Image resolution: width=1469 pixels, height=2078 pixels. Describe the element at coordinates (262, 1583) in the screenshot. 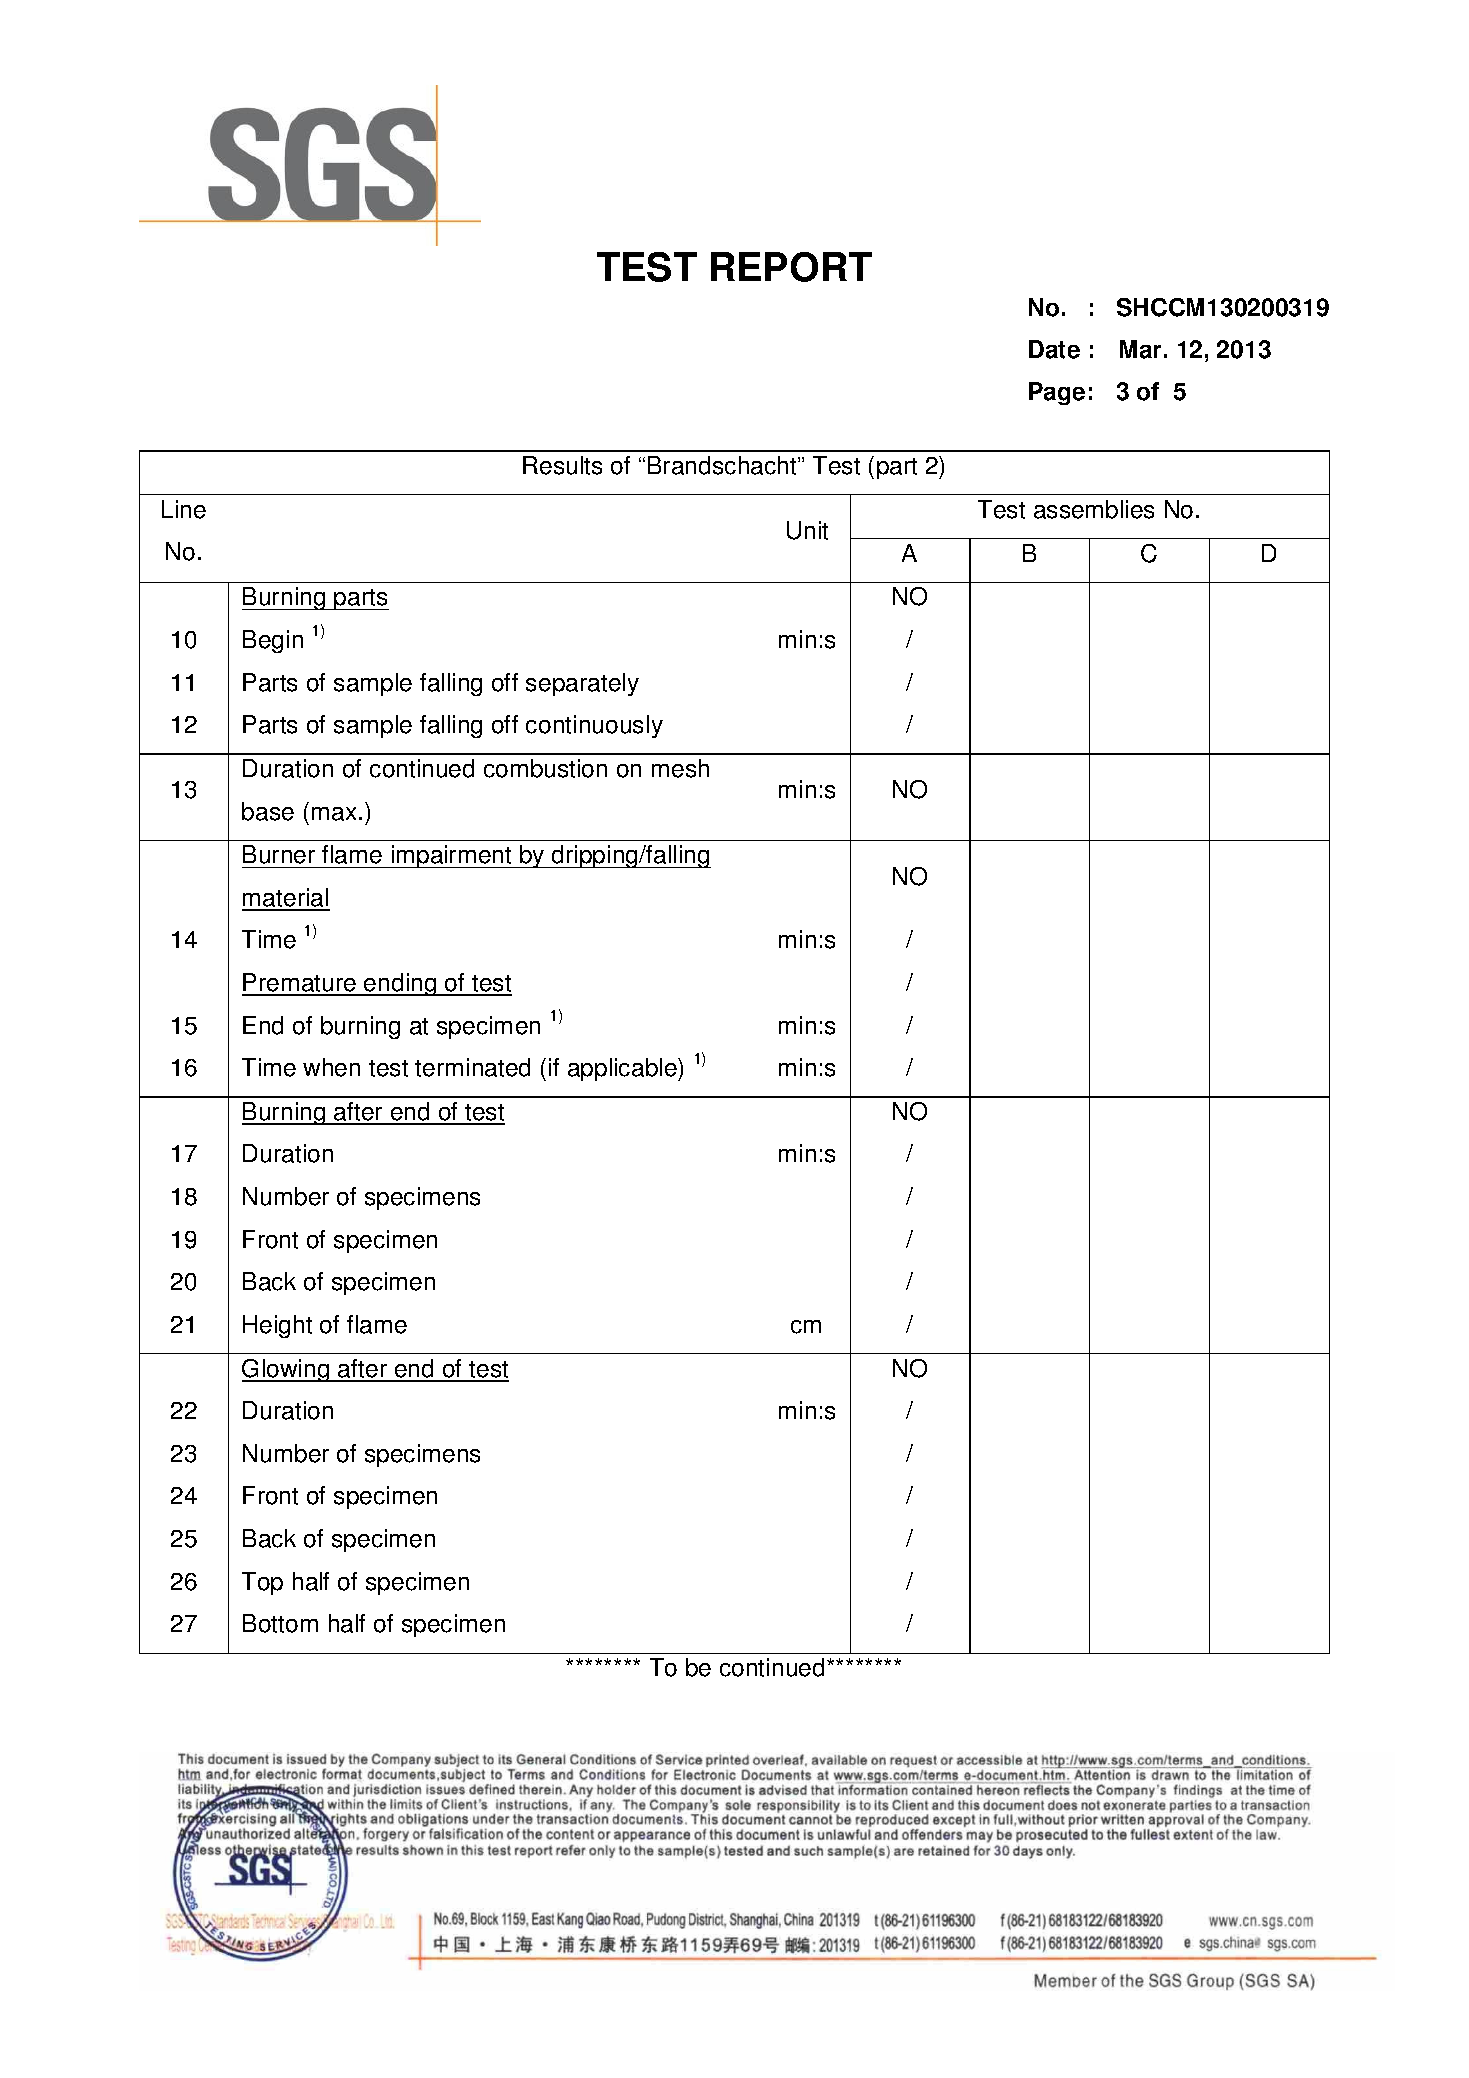

I see `Top` at that location.
